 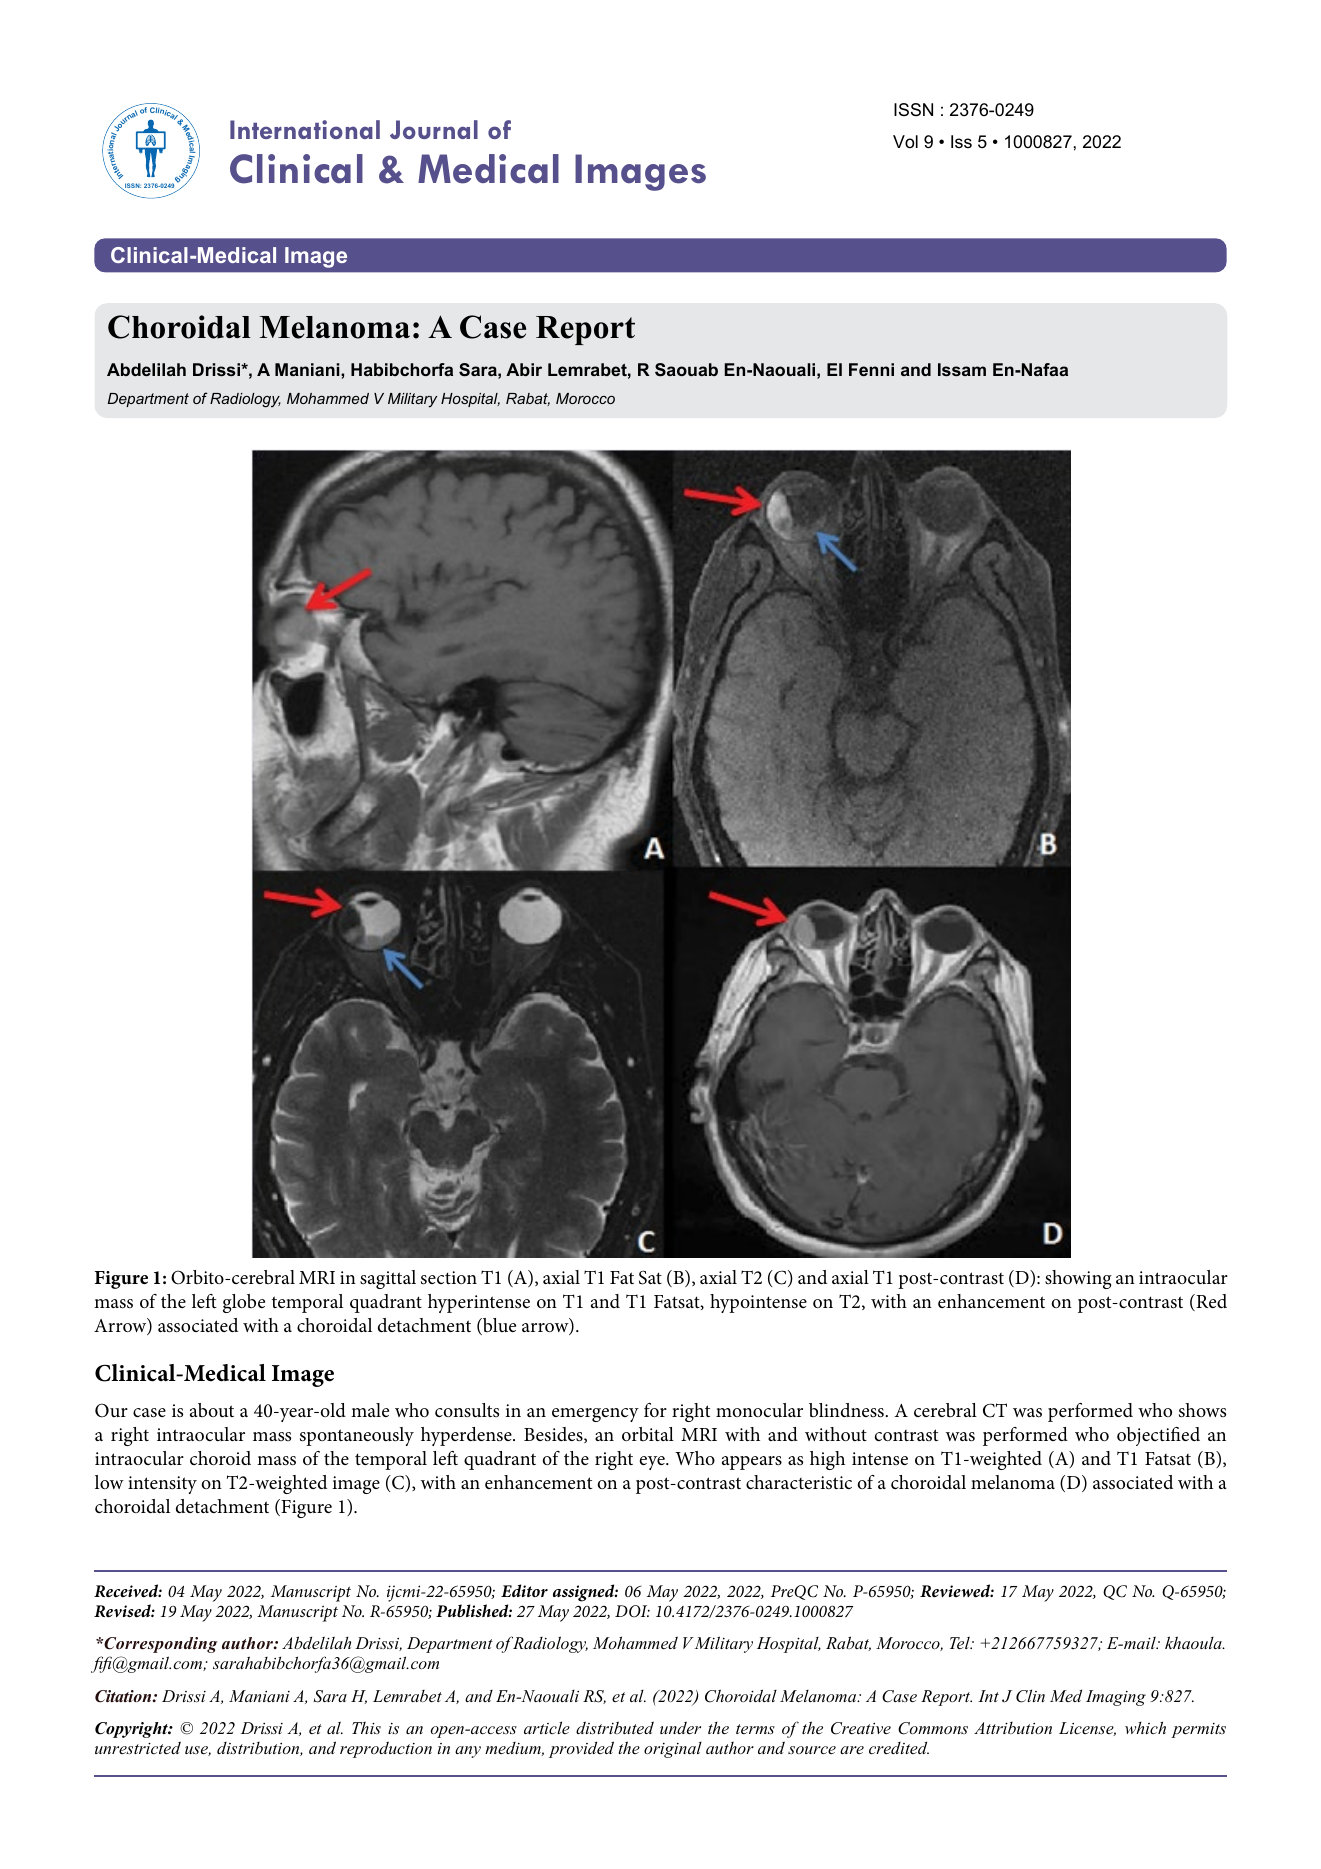 I want to click on showing, so click(x=1078, y=1279).
